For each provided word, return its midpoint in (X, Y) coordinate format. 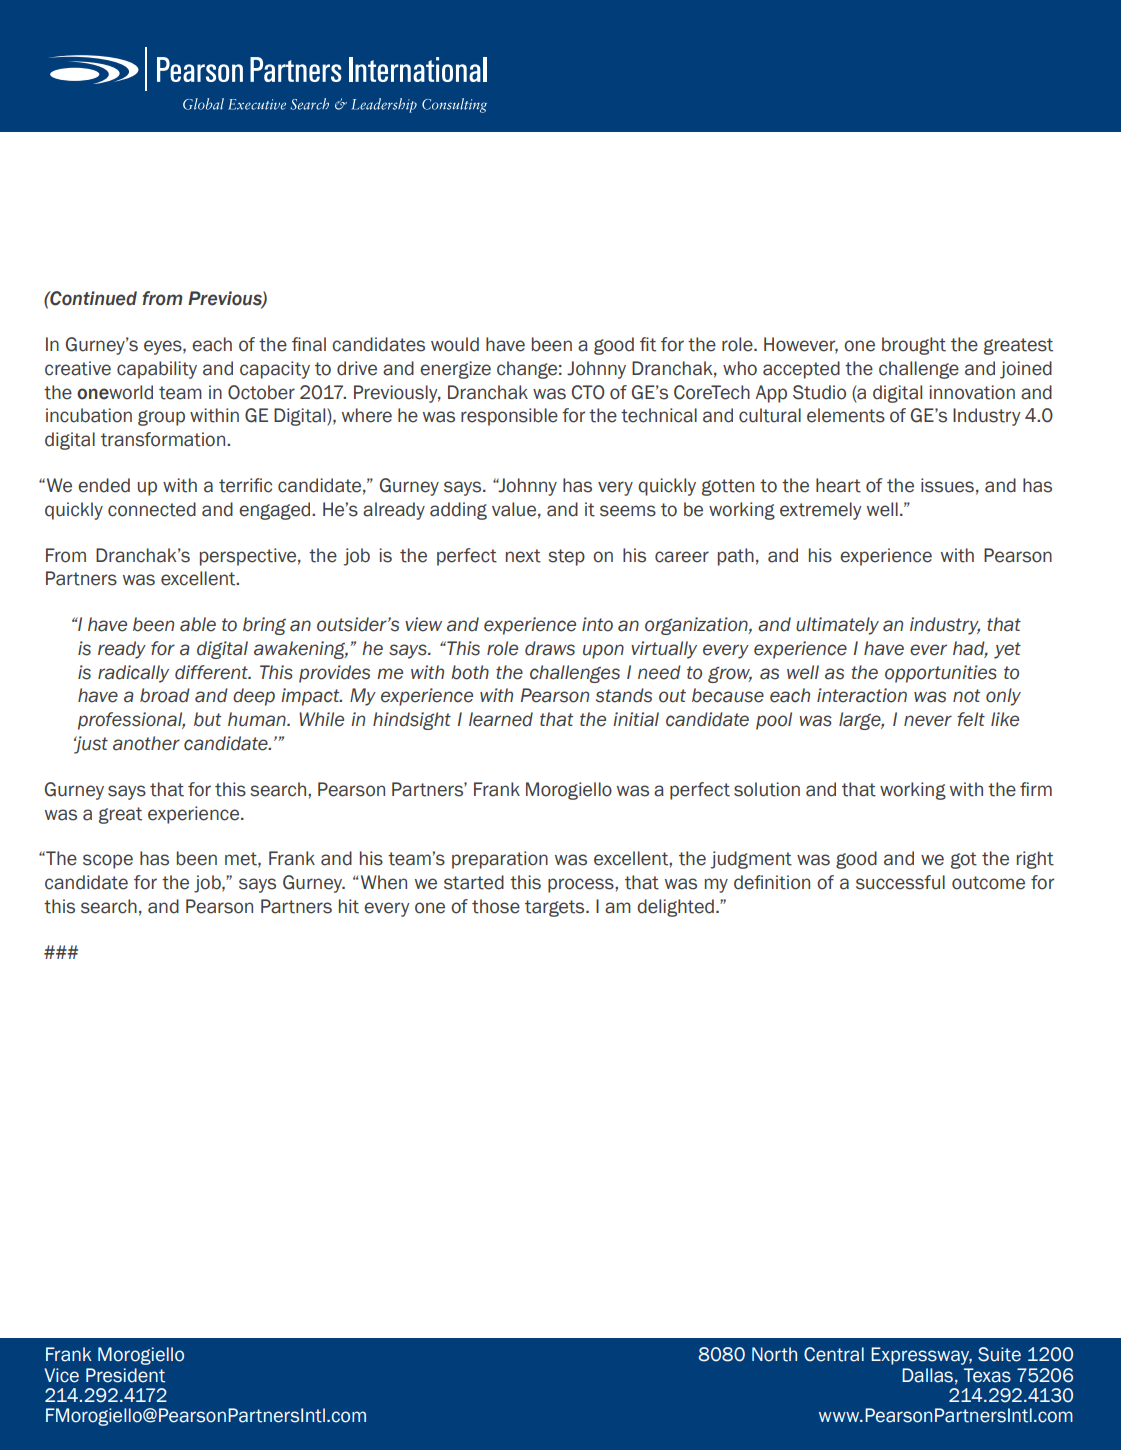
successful (900, 882)
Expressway (921, 1356)
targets (556, 908)
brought (914, 346)
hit (349, 906)
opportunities (941, 674)
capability (157, 370)
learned (501, 719)
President (125, 1375)
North (774, 1354)
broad (165, 695)
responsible (509, 417)
